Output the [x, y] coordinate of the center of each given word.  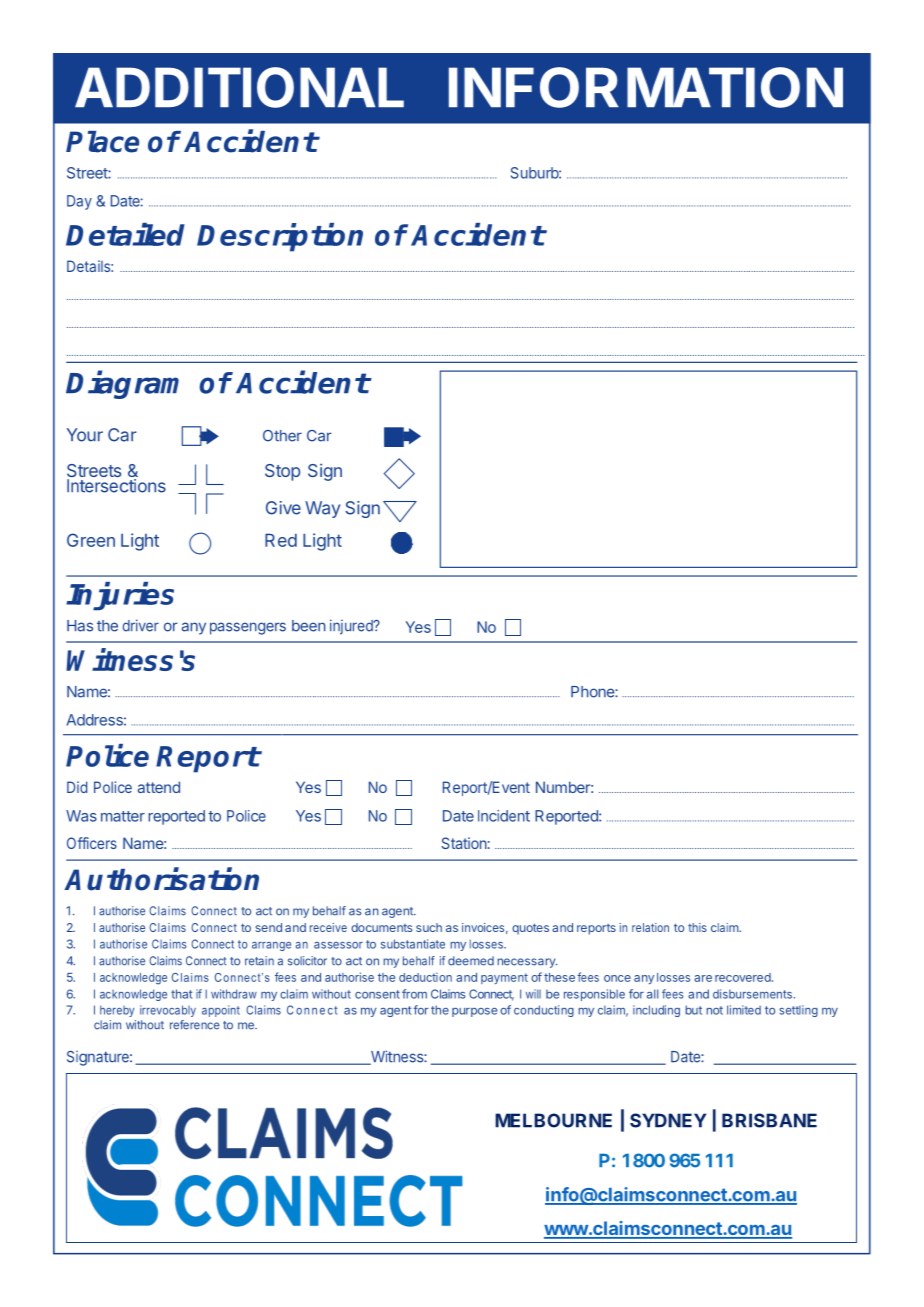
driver [141, 625]
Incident [504, 816]
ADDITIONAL [239, 87]
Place [102, 142]
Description [280, 237]
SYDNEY [668, 1120]
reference [195, 1025]
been [309, 626]
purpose [474, 1012]
